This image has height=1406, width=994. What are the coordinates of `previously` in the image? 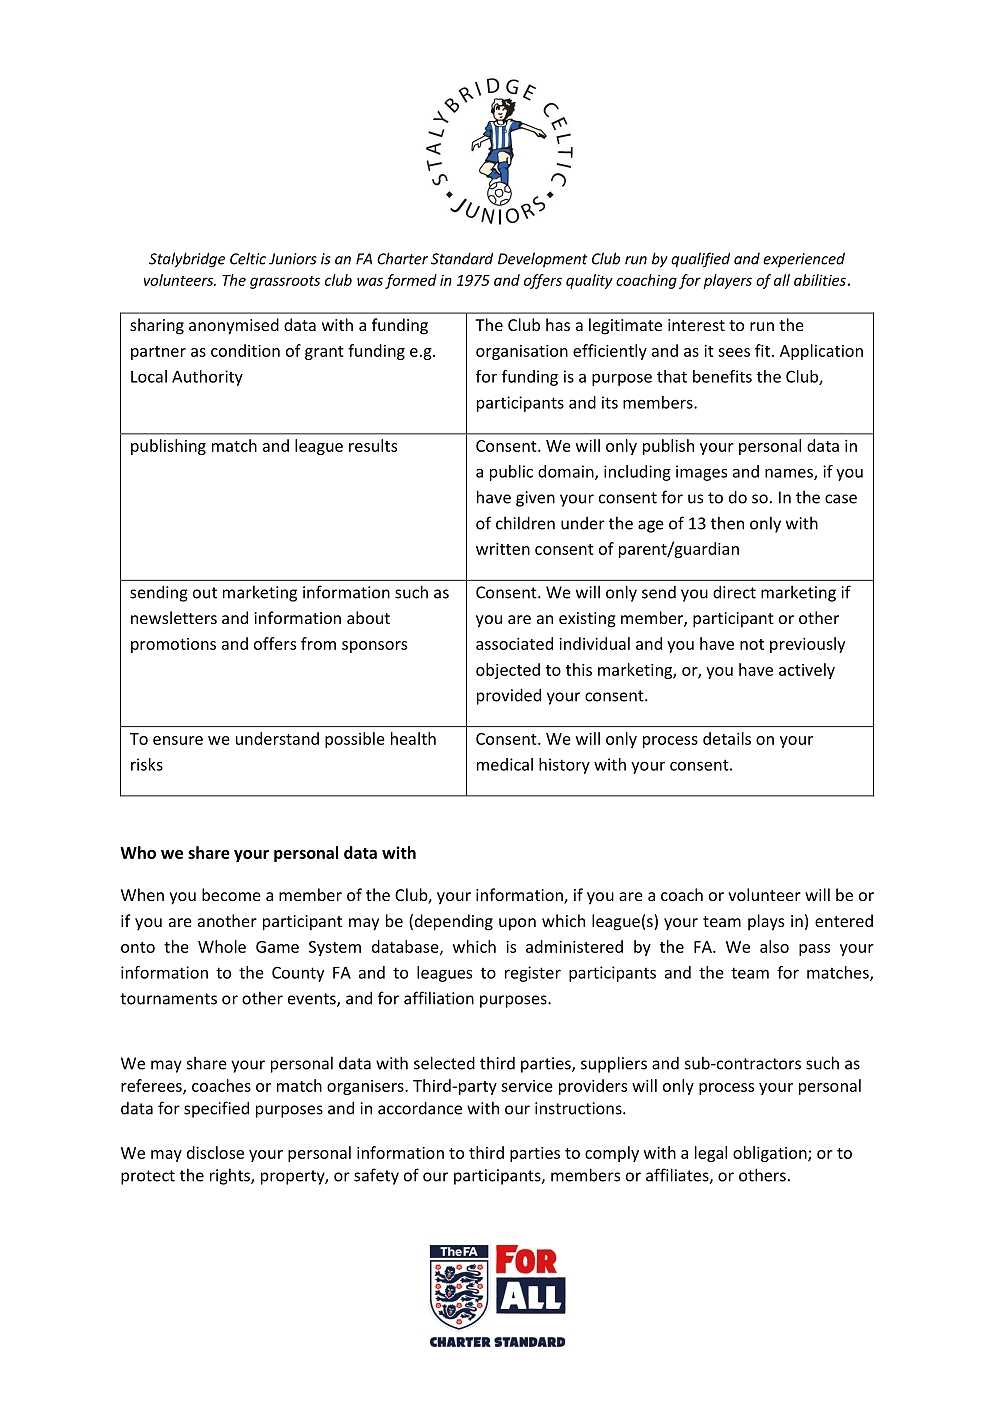 It's located at (807, 645).
